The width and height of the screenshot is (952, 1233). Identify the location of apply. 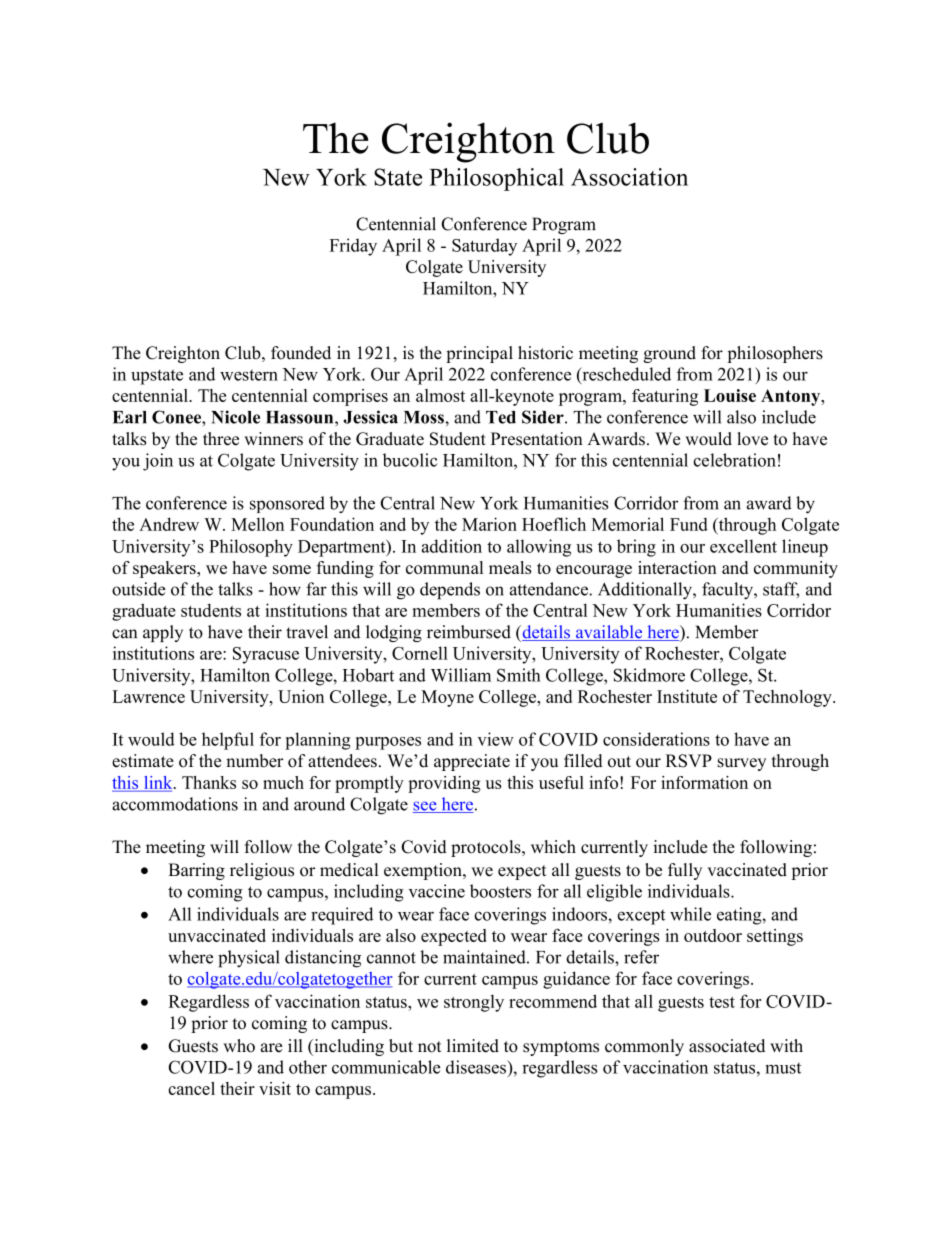
(163, 633).
